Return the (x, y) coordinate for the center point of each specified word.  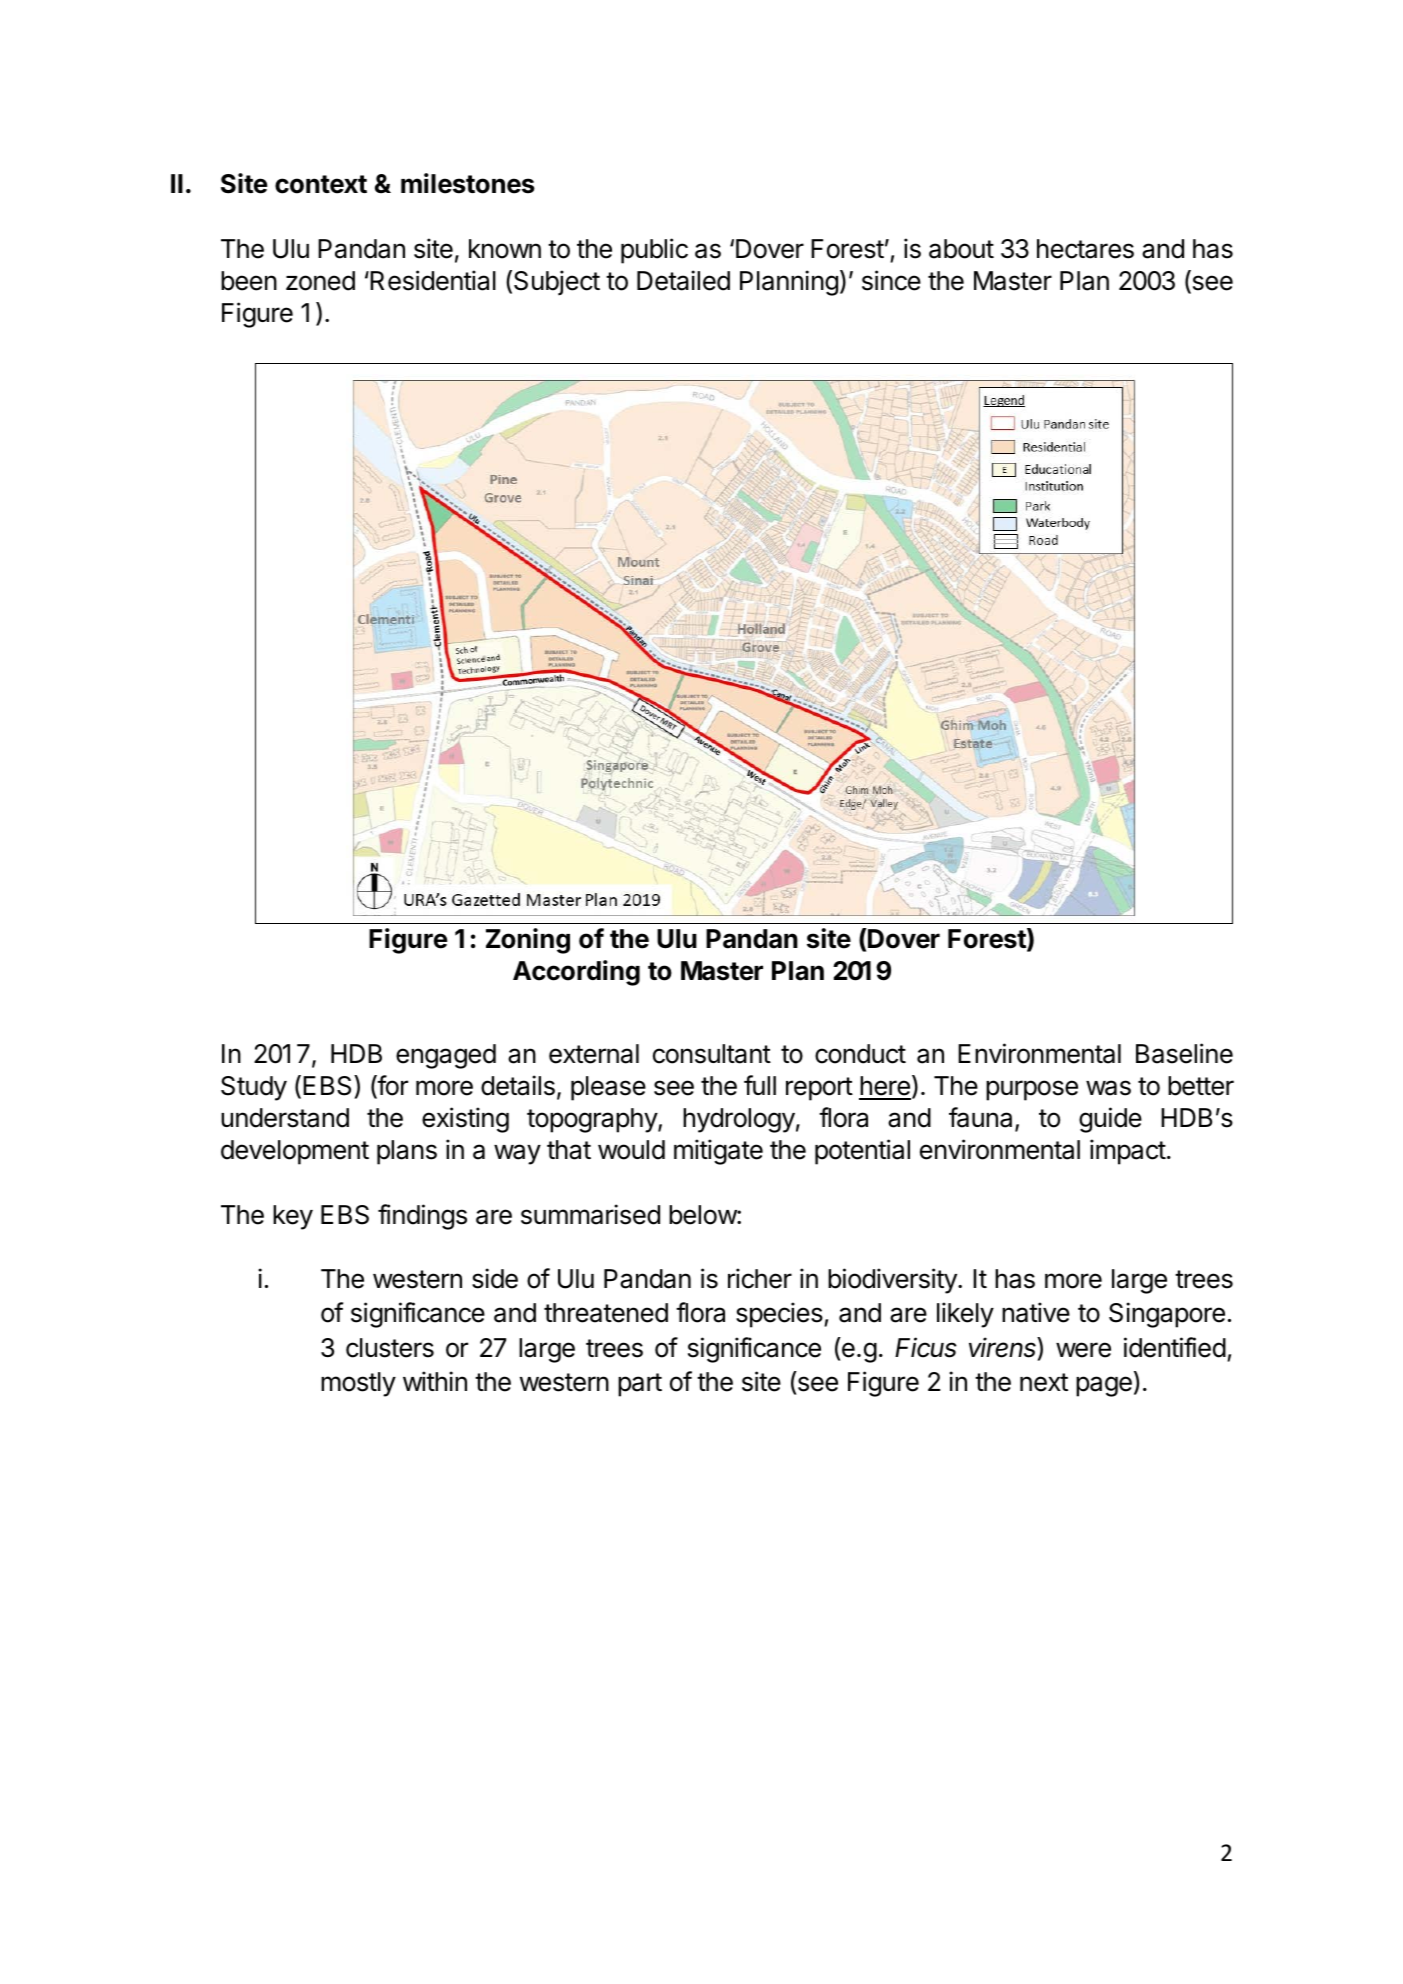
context (321, 184)
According (576, 973)
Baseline (1184, 1053)
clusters (390, 1348)
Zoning (528, 941)
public (654, 251)
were (1083, 1350)
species (780, 1315)
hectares (1085, 249)
